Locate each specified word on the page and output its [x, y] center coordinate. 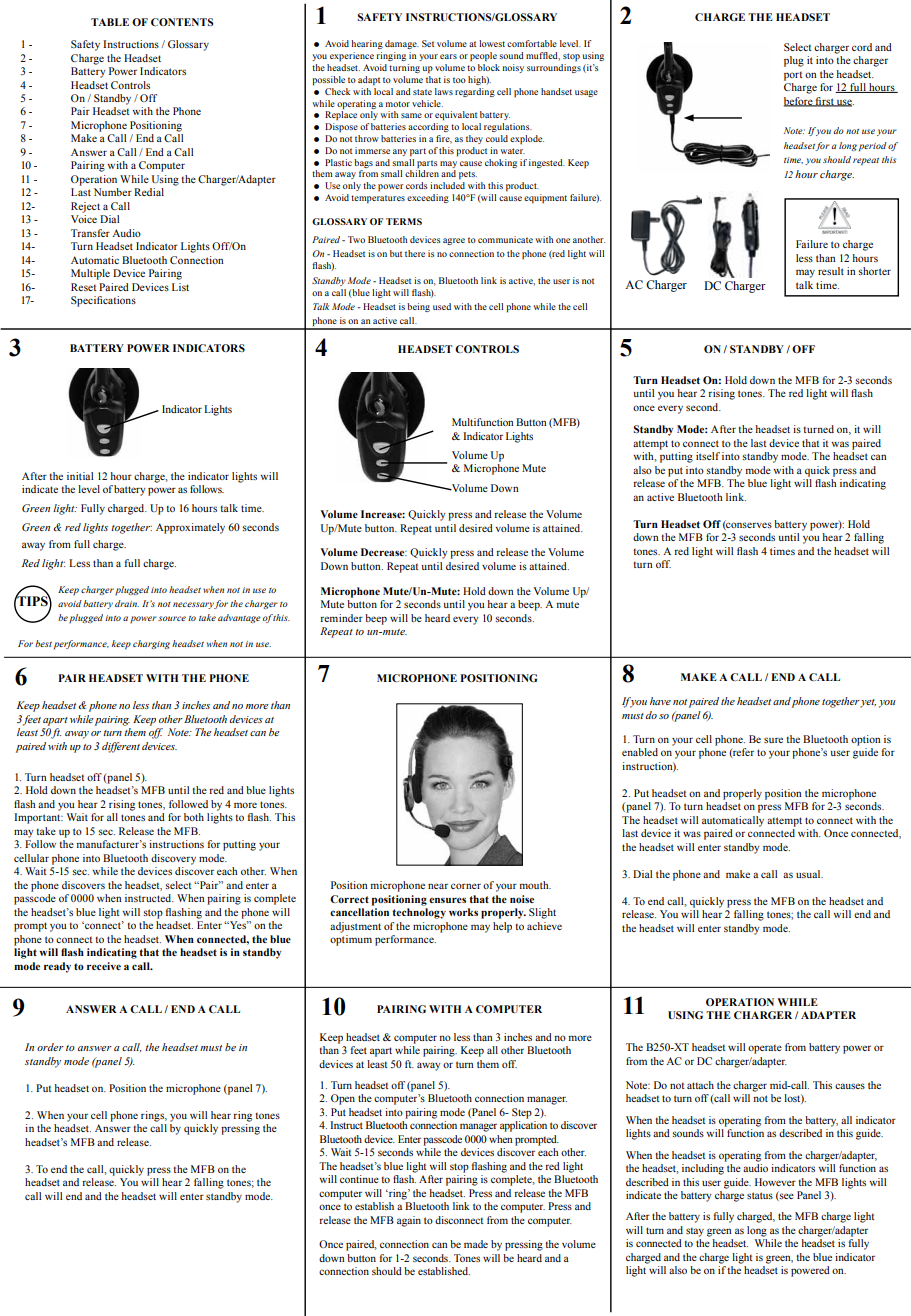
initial [80, 476]
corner [466, 886]
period [873, 146]
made [476, 1244]
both [194, 817]
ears [448, 56]
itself [708, 456]
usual [809, 874]
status [760, 1195]
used [442, 306]
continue [359, 1179]
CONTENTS [182, 22]
